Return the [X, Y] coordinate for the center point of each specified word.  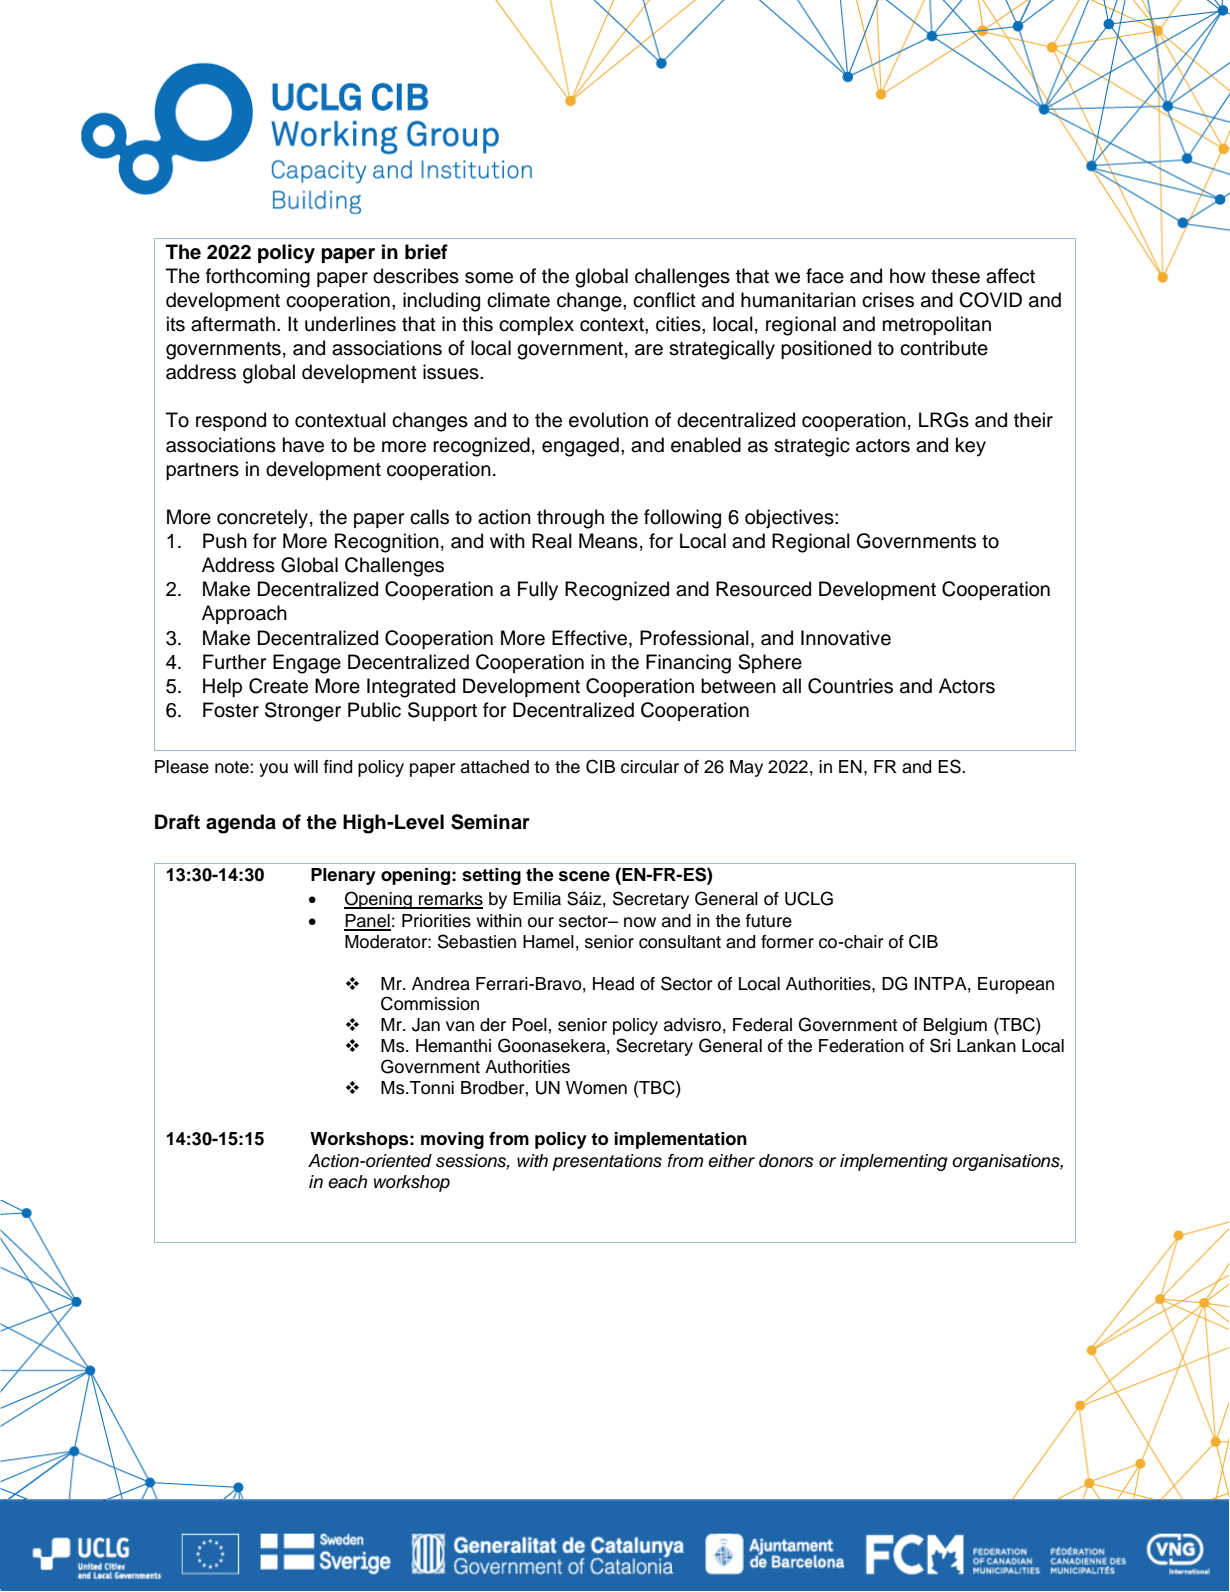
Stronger [303, 712]
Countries [850, 686]
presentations [607, 1162]
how [908, 276]
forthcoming [258, 278]
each [347, 1182]
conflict [664, 300]
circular [650, 767]
